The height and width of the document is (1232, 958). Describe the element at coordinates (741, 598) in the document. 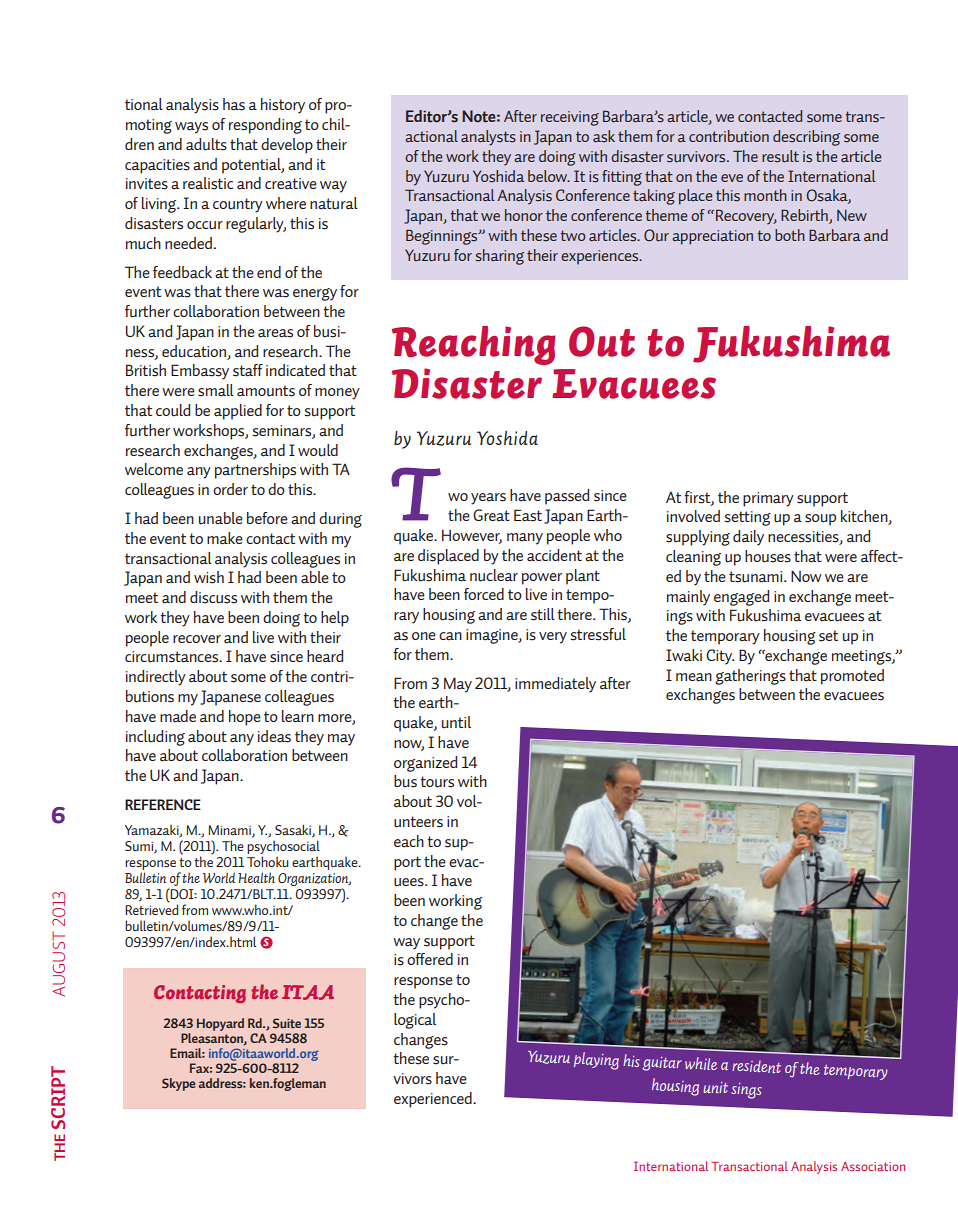

I see `engaged` at that location.
